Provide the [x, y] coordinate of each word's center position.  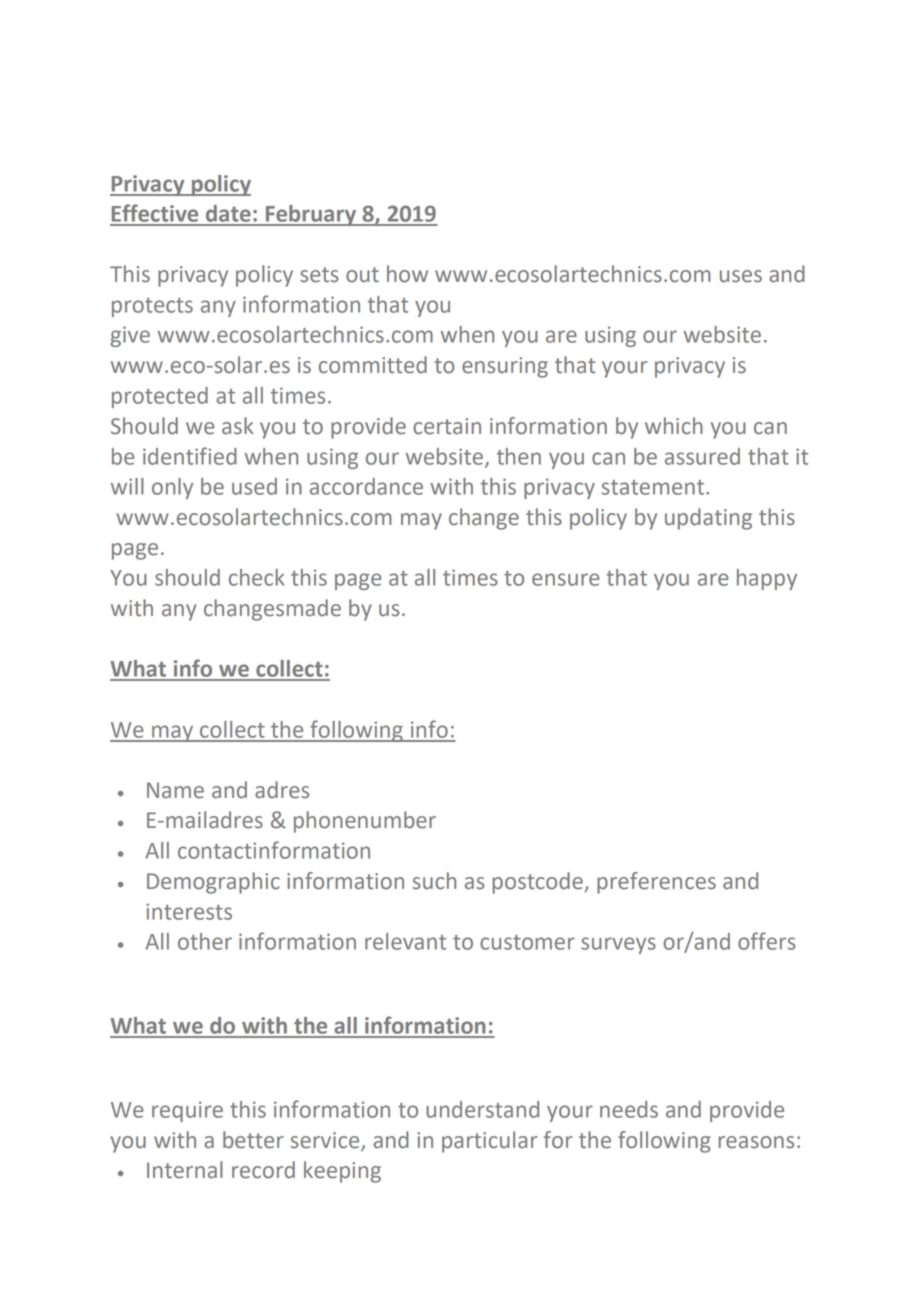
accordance [366, 486]
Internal [185, 1170]
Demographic [213, 883]
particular [490, 1142]
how [407, 274]
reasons [756, 1142]
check [257, 577]
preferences [656, 883]
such [434, 881]
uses [741, 276]
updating [708, 519]
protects [152, 307]
